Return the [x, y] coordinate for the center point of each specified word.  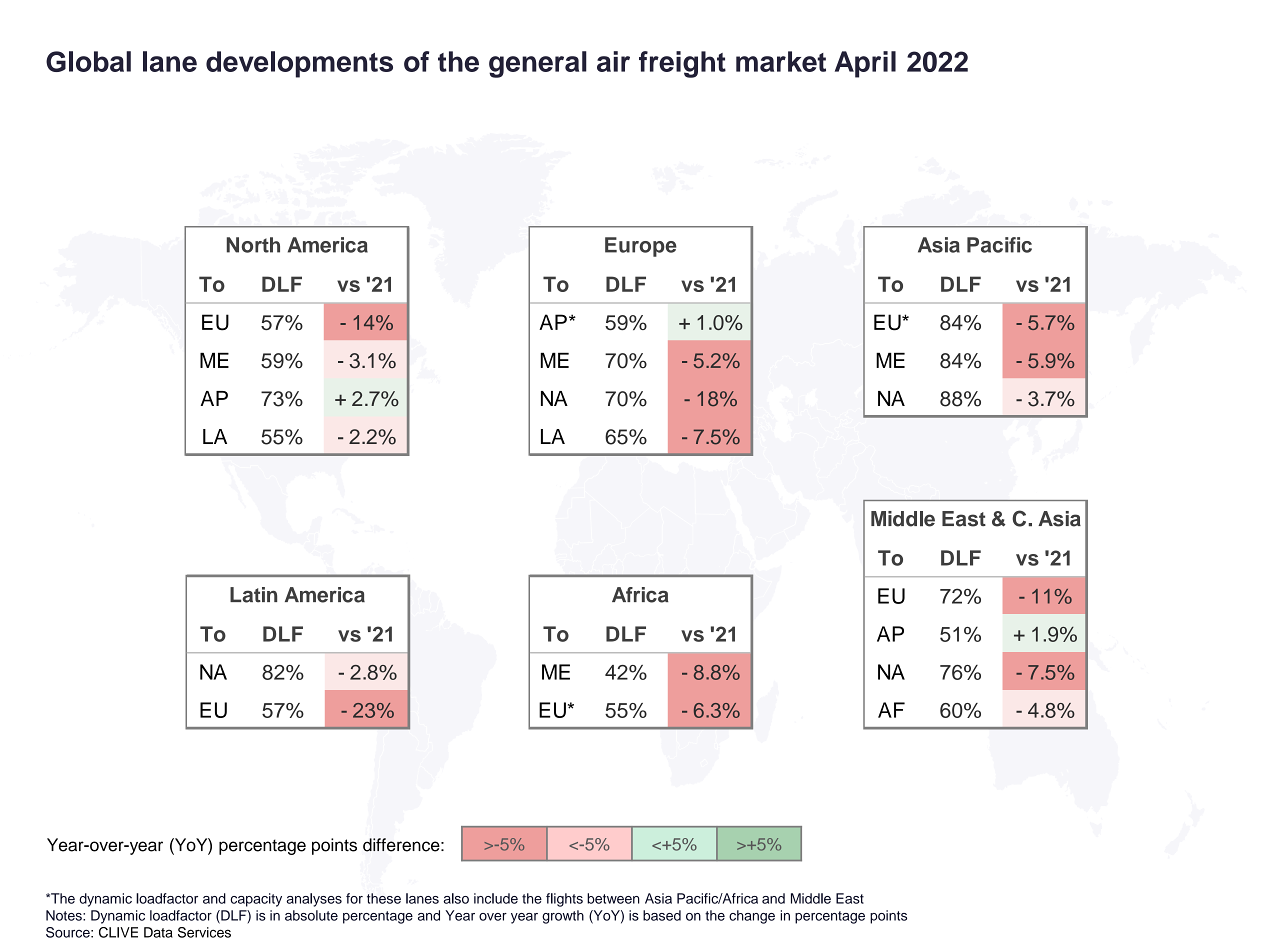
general [538, 64]
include [496, 898]
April [865, 64]
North [253, 245]
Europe [641, 247]
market [781, 61]
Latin [253, 595]
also [456, 898]
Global [88, 61]
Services [204, 932]
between [613, 898]
